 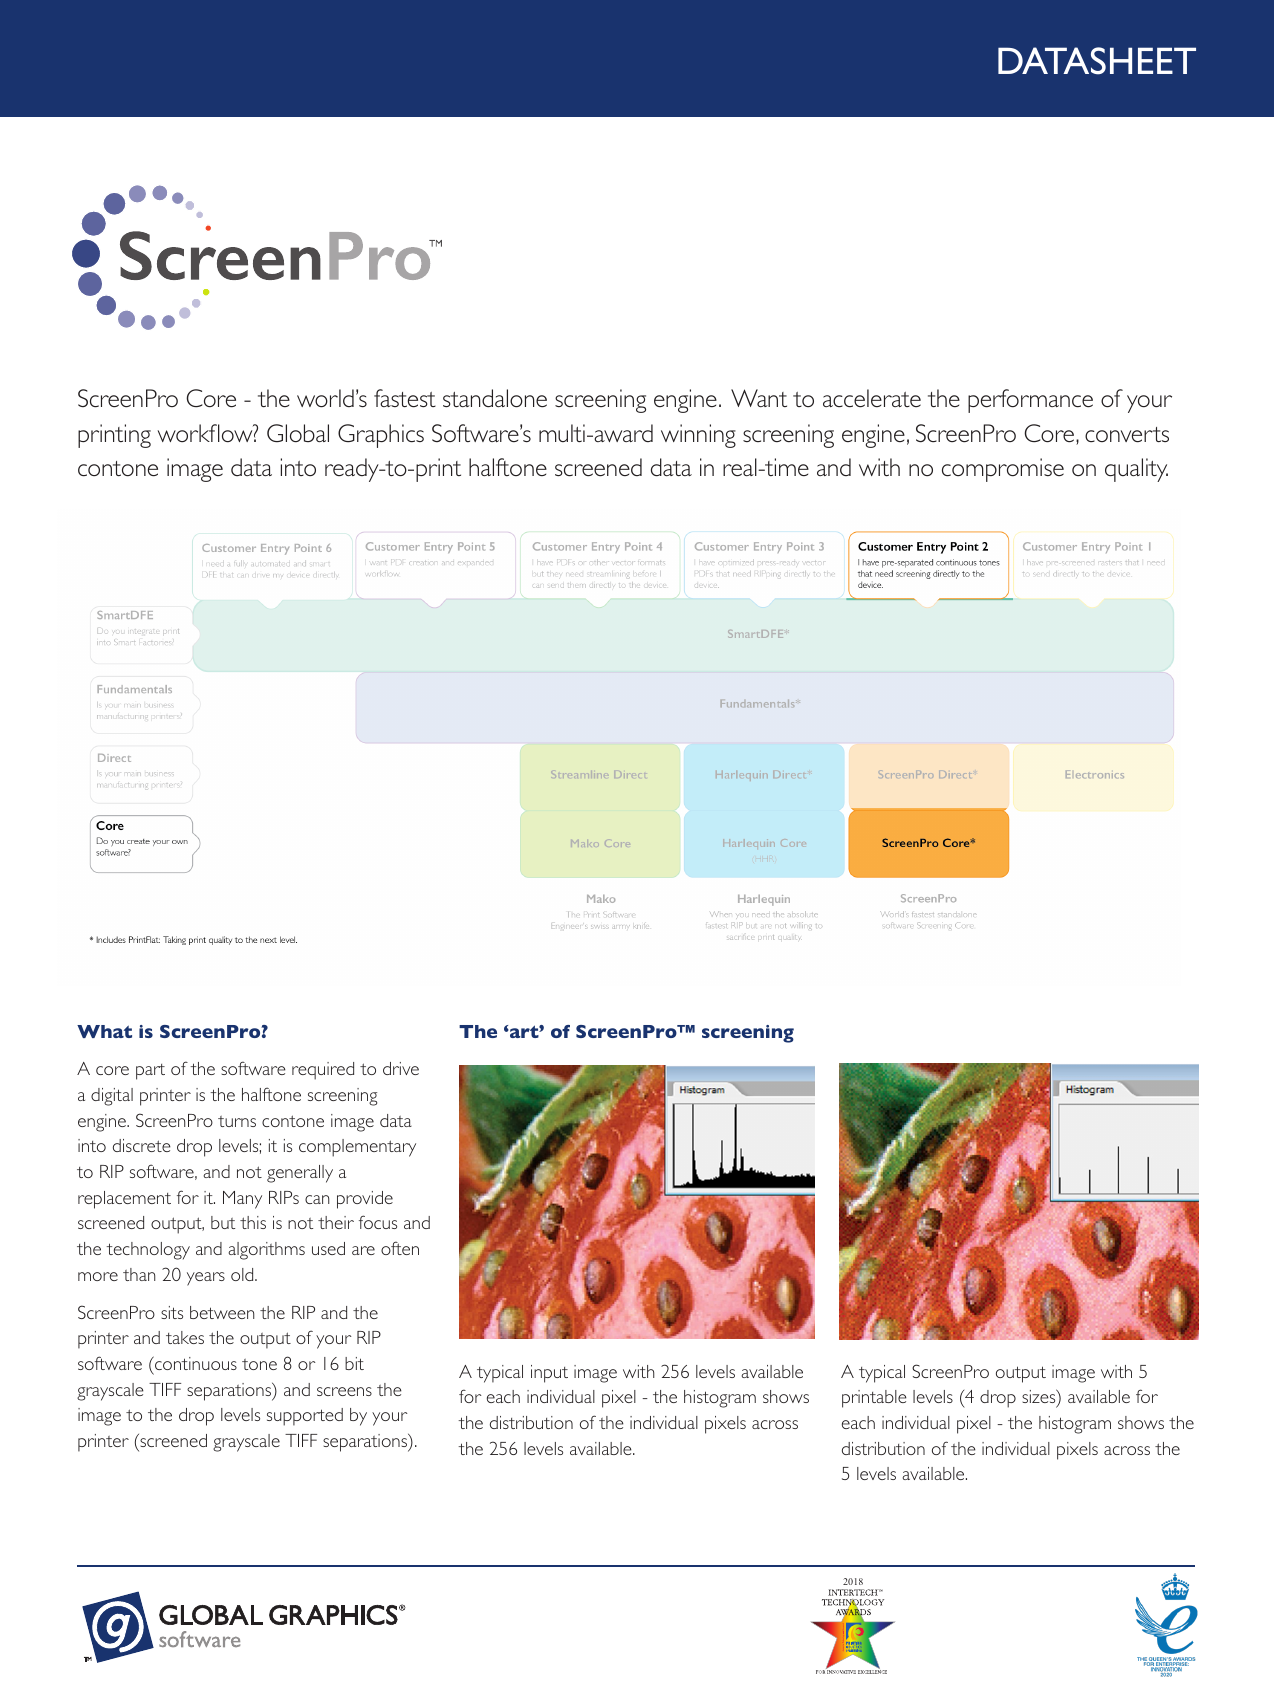 What do you see at coordinates (698, 436) in the screenshot?
I see `winning` at bounding box center [698, 436].
